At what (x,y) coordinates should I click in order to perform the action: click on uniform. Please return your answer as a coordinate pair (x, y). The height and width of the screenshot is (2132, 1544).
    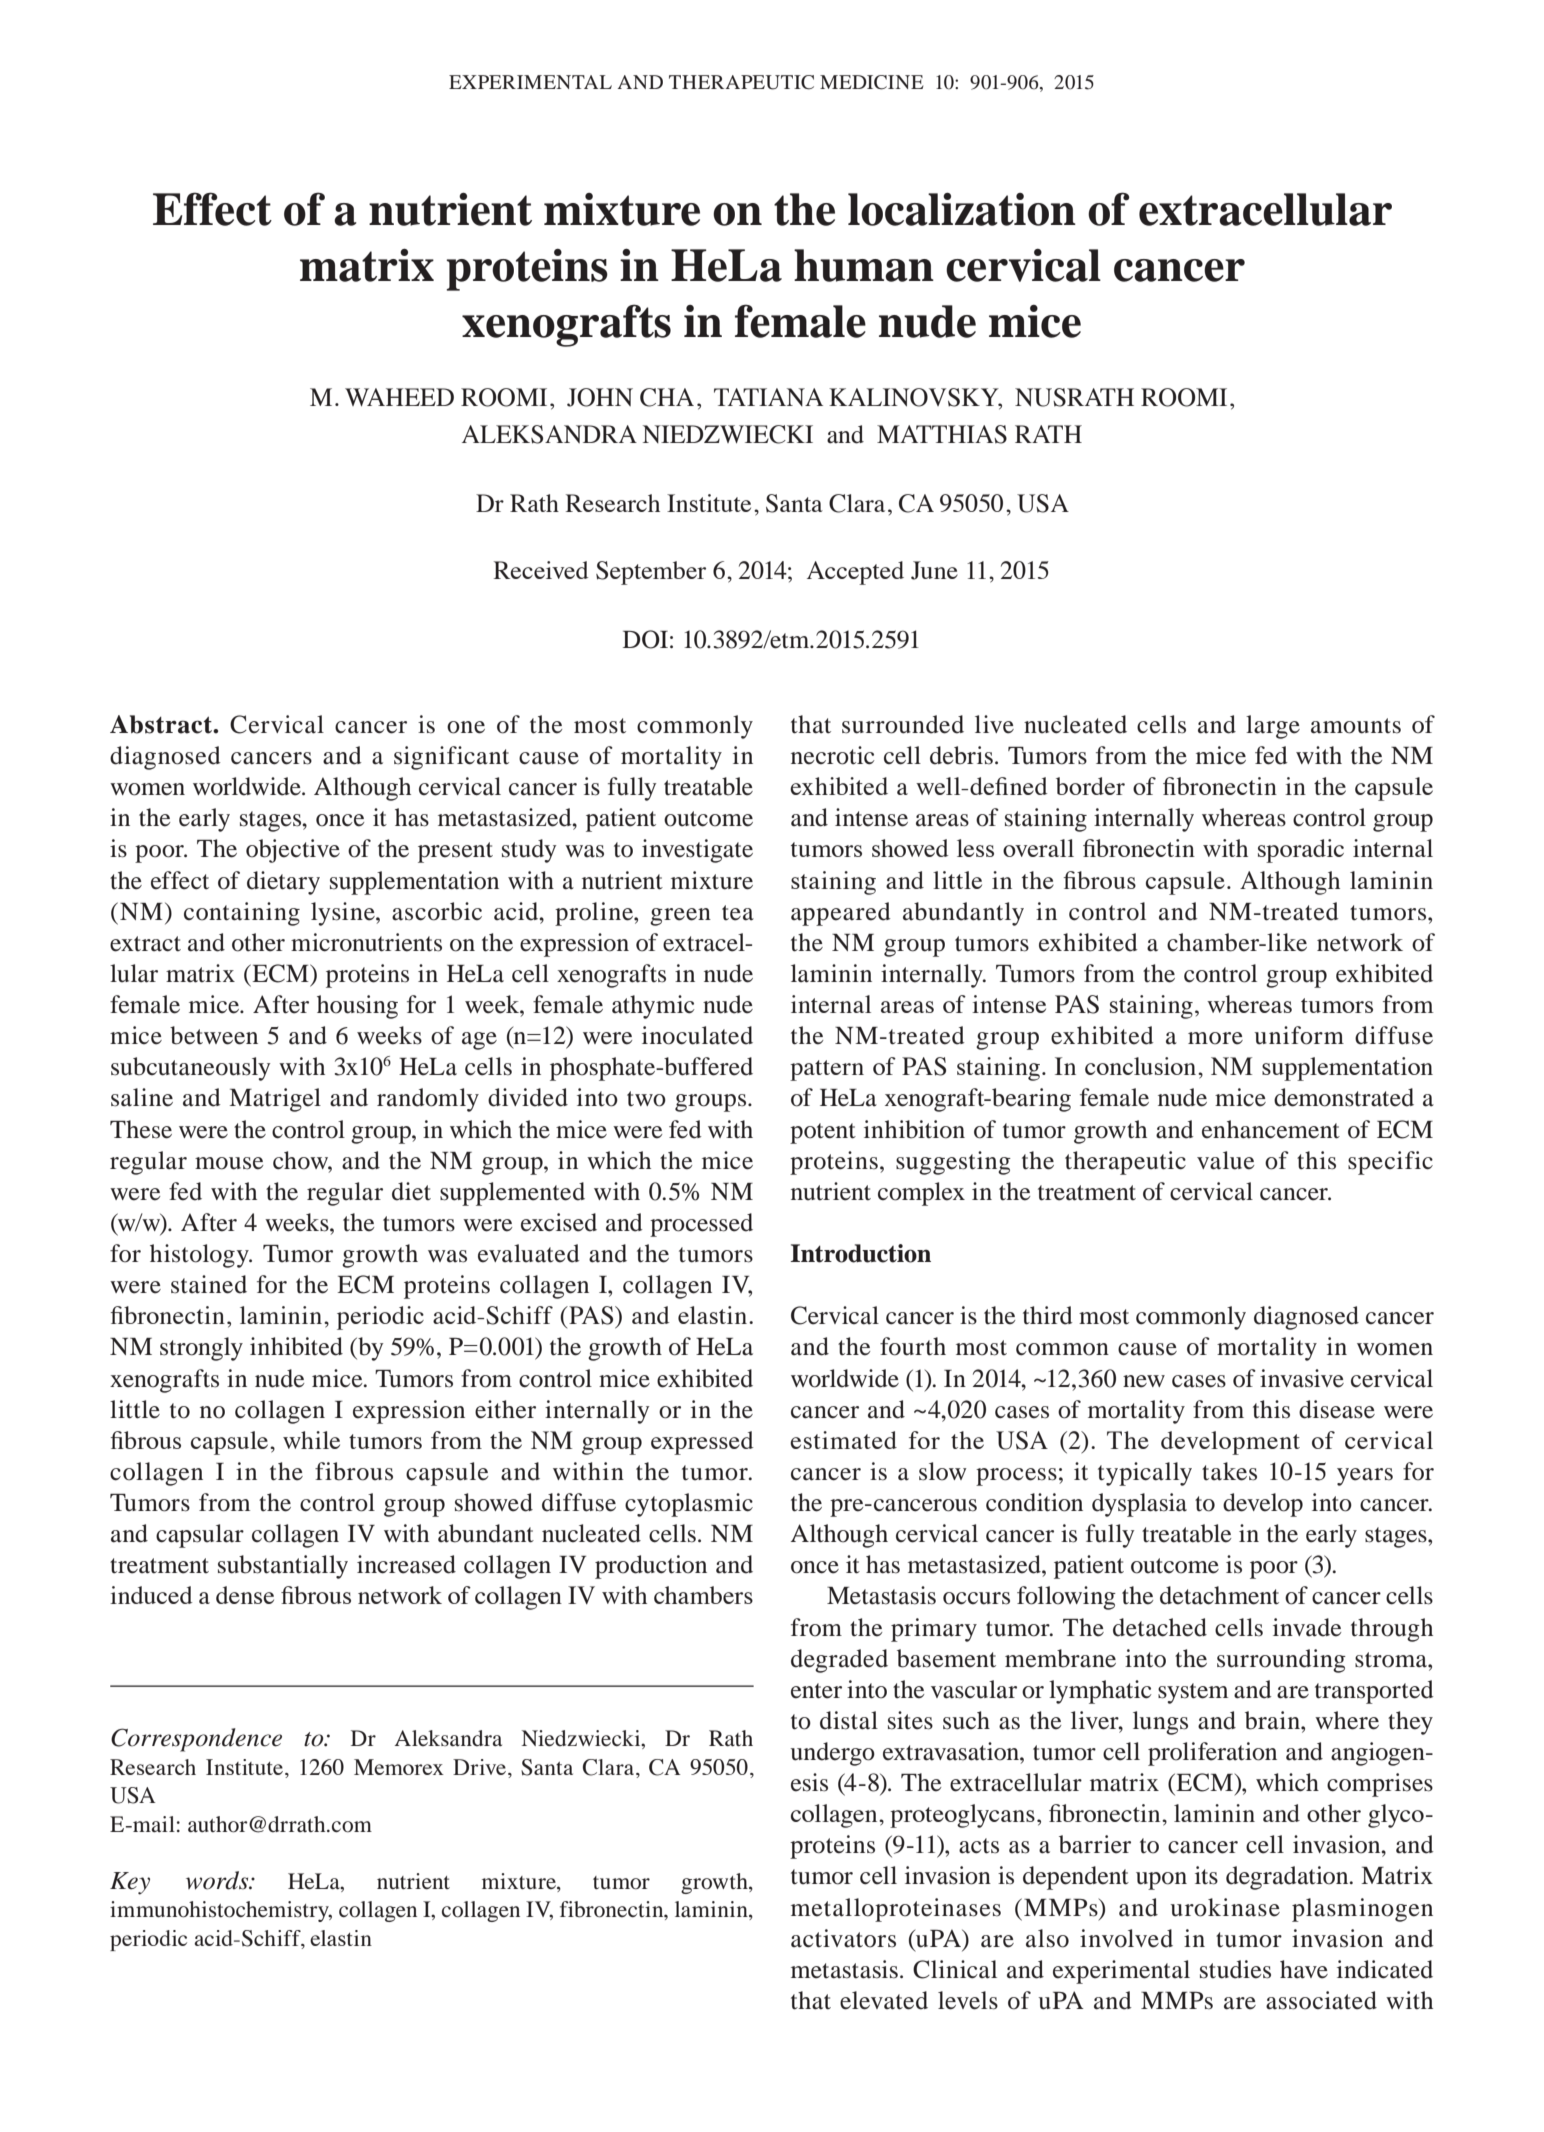
    Looking at the image, I should click on (1299, 1035).
